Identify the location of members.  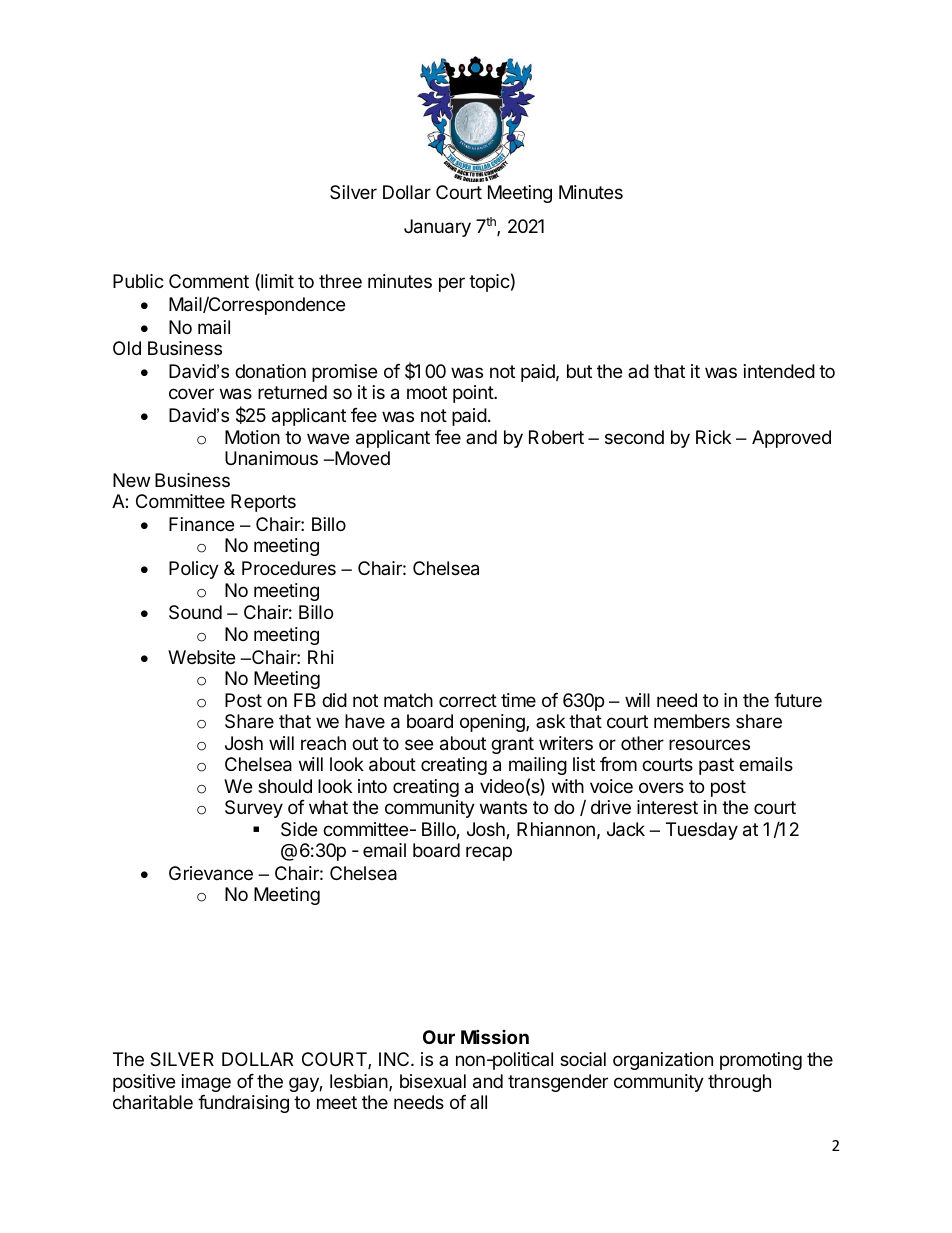
(692, 721).
